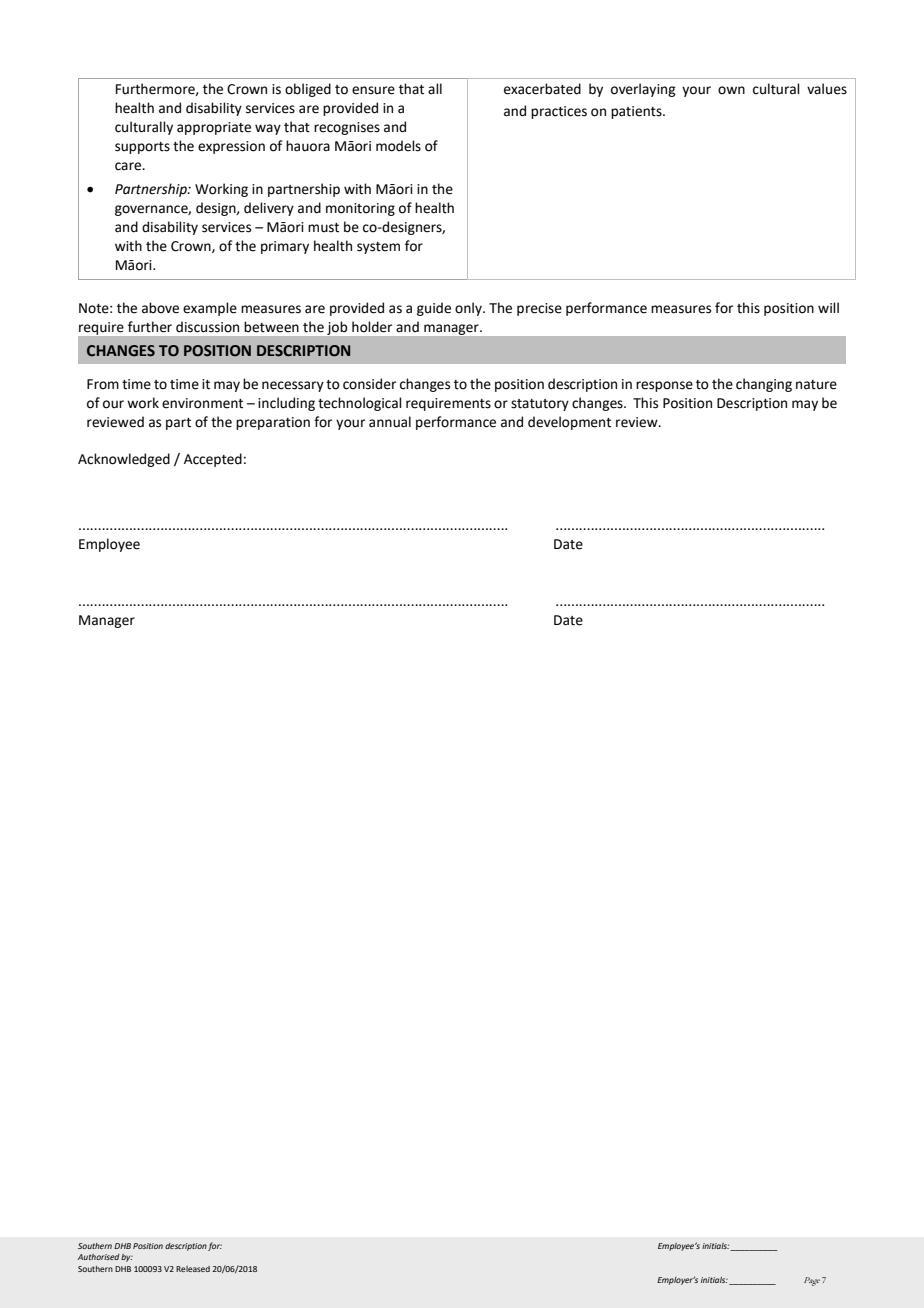 The height and width of the screenshot is (1308, 924). I want to click on statutory, so click(540, 405).
